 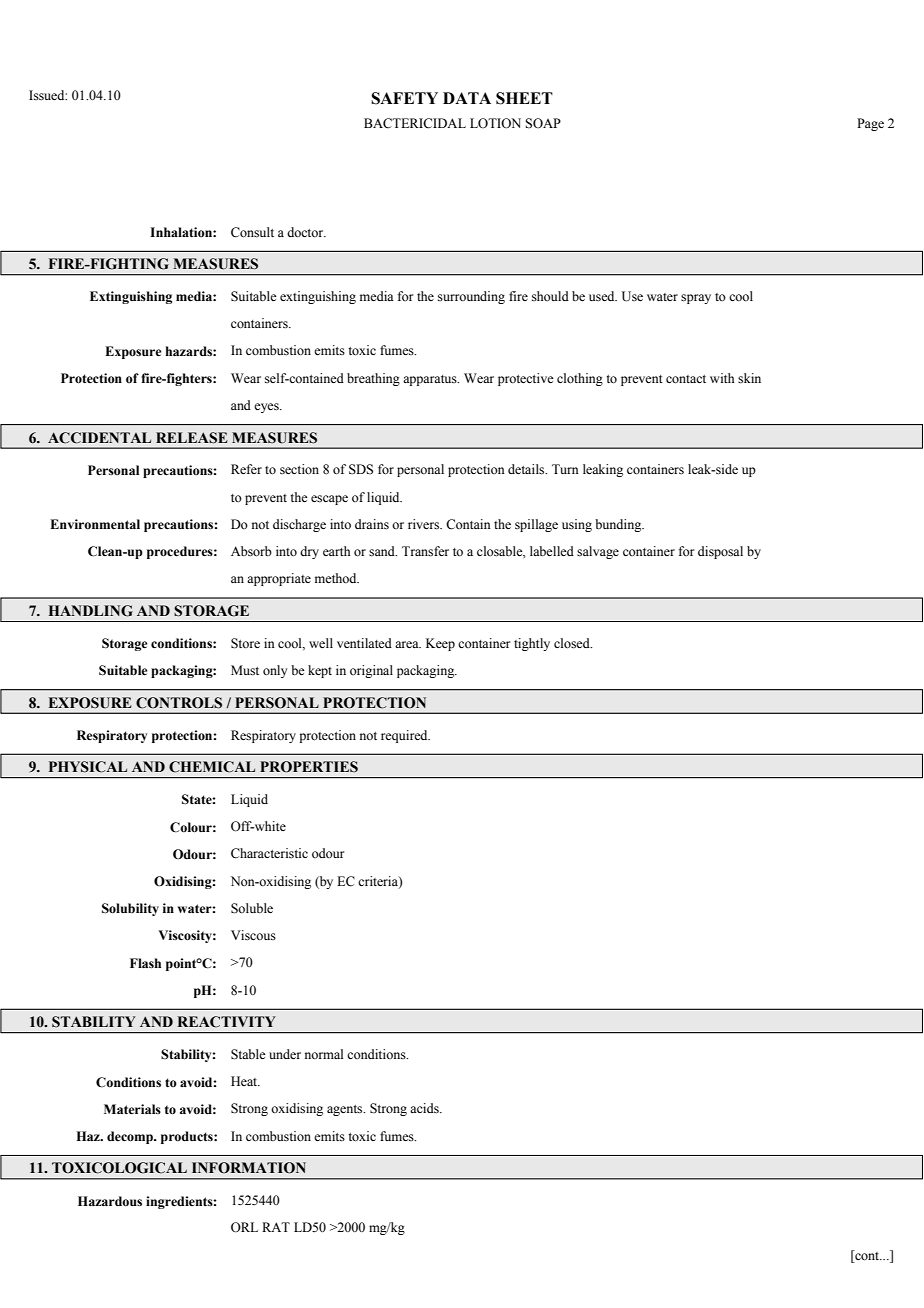 I want to click on LOTION, so click(x=495, y=123).
